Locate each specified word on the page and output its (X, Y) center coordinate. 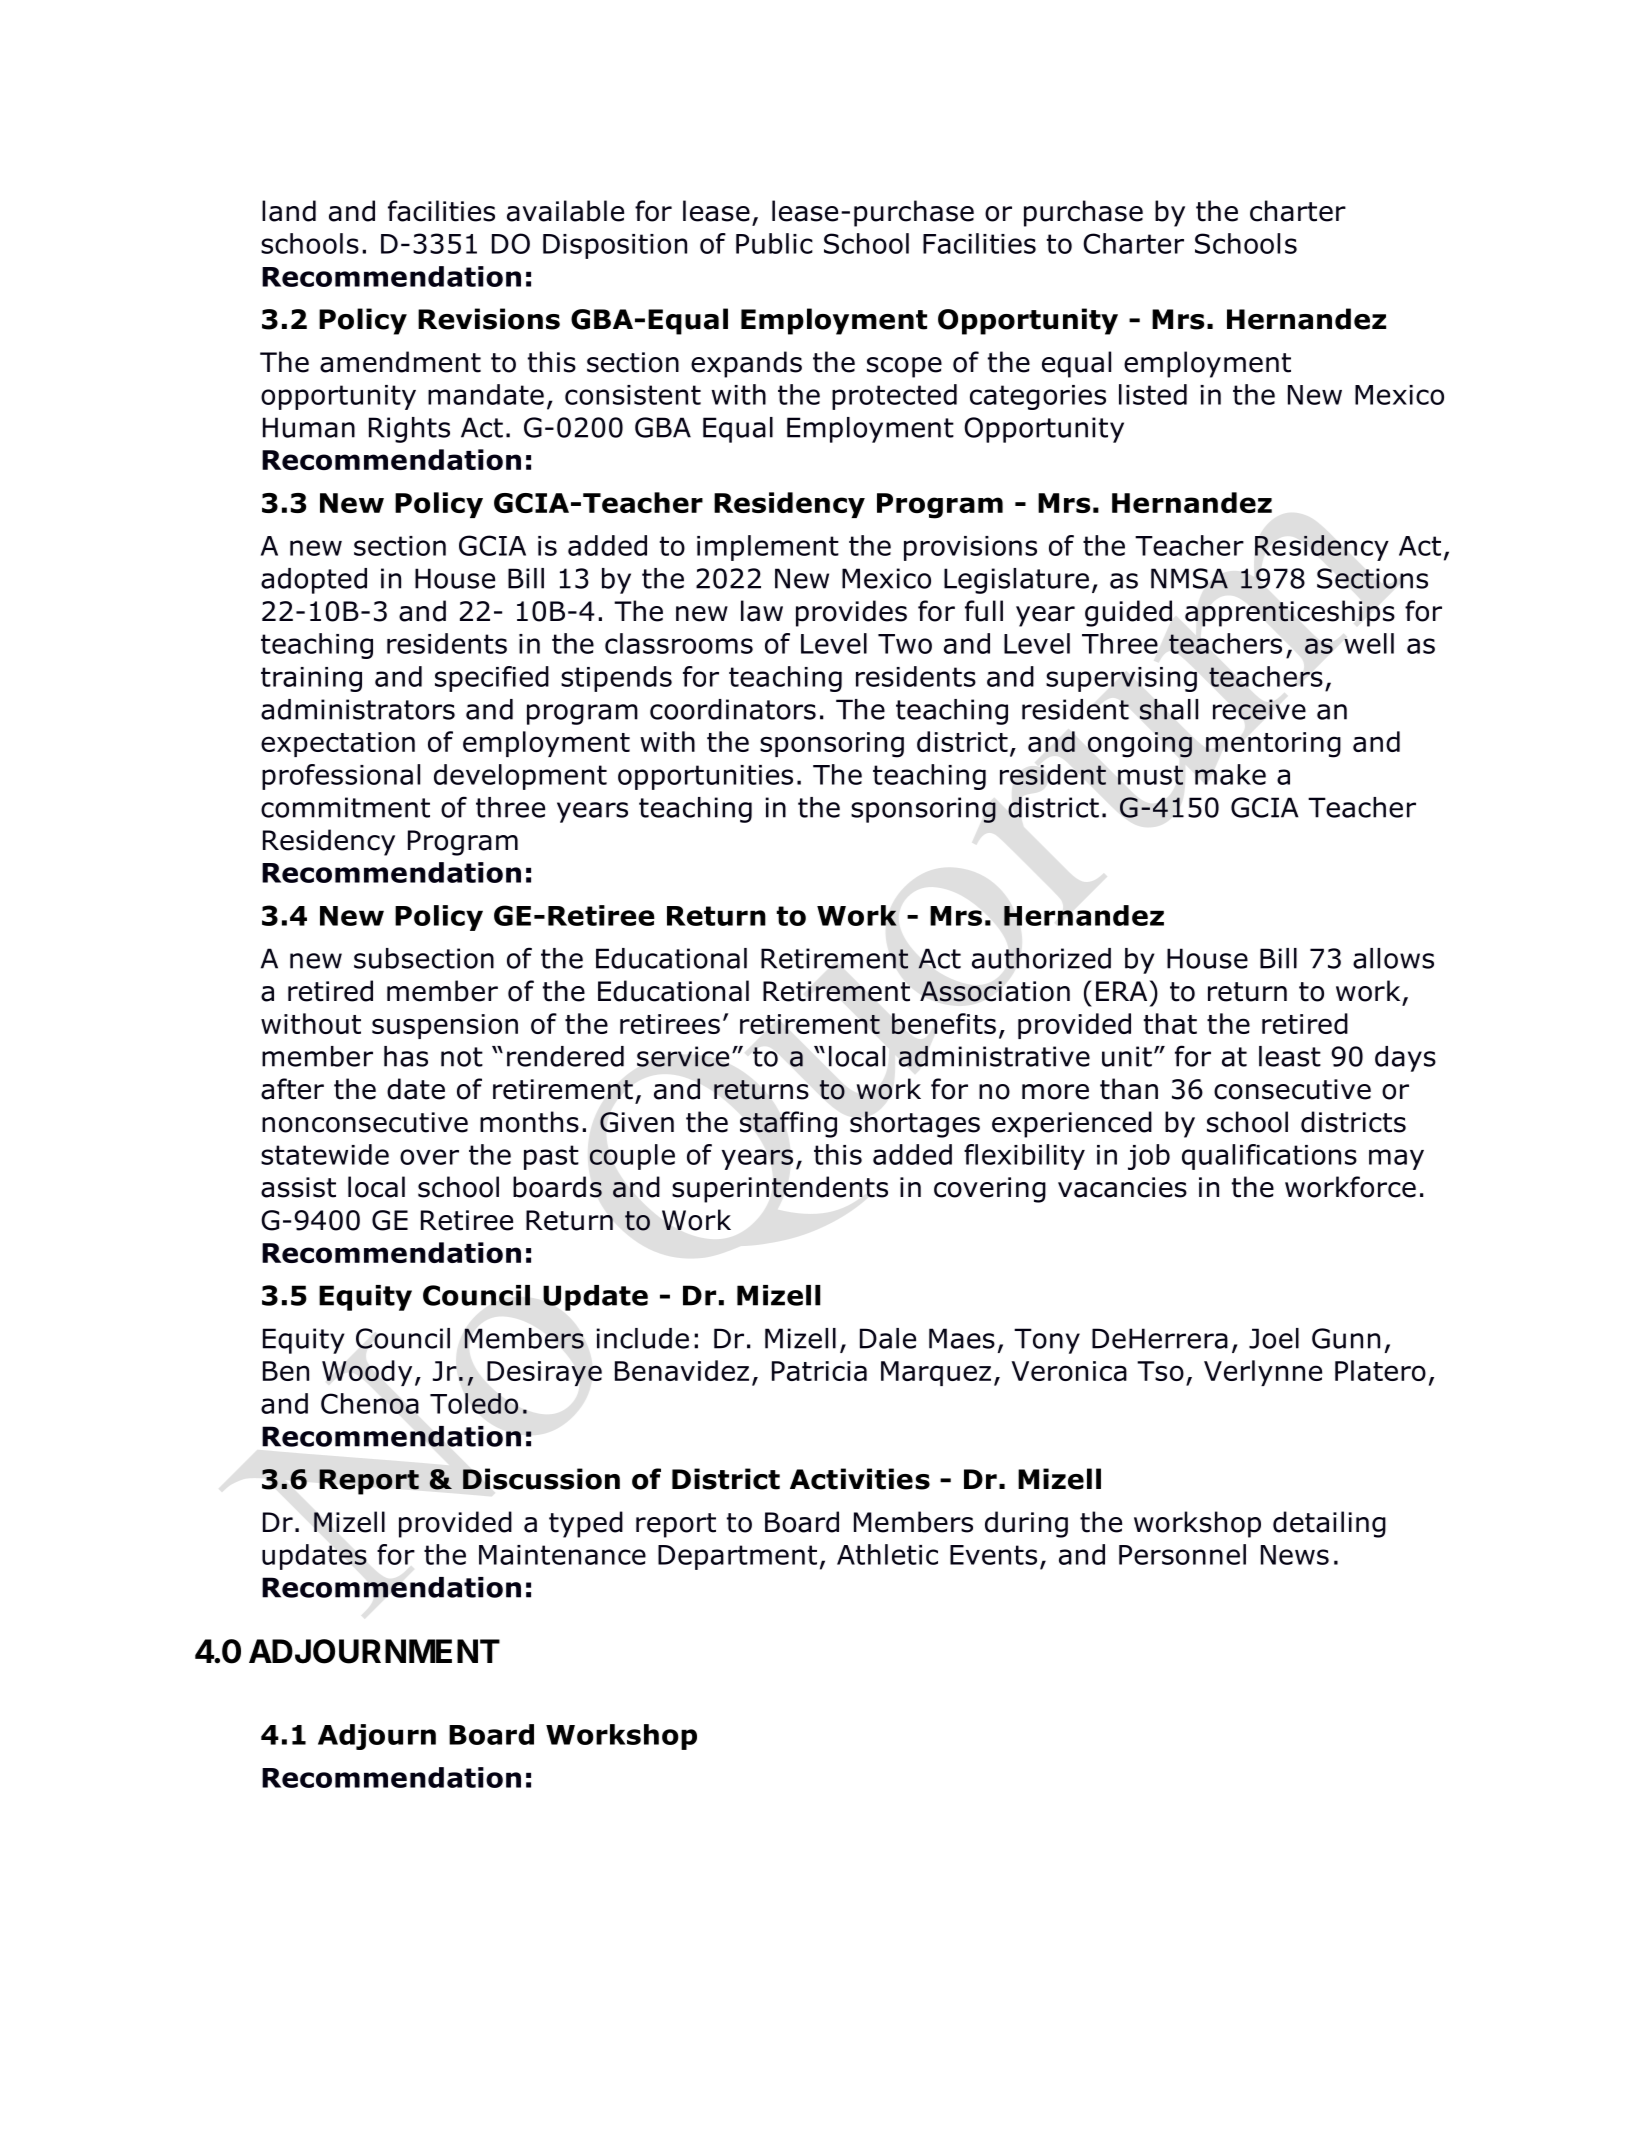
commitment (345, 807)
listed (1153, 394)
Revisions (489, 319)
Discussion (541, 1479)
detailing (1329, 1524)
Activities (860, 1479)
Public (774, 243)
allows (1393, 958)
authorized (1041, 958)
